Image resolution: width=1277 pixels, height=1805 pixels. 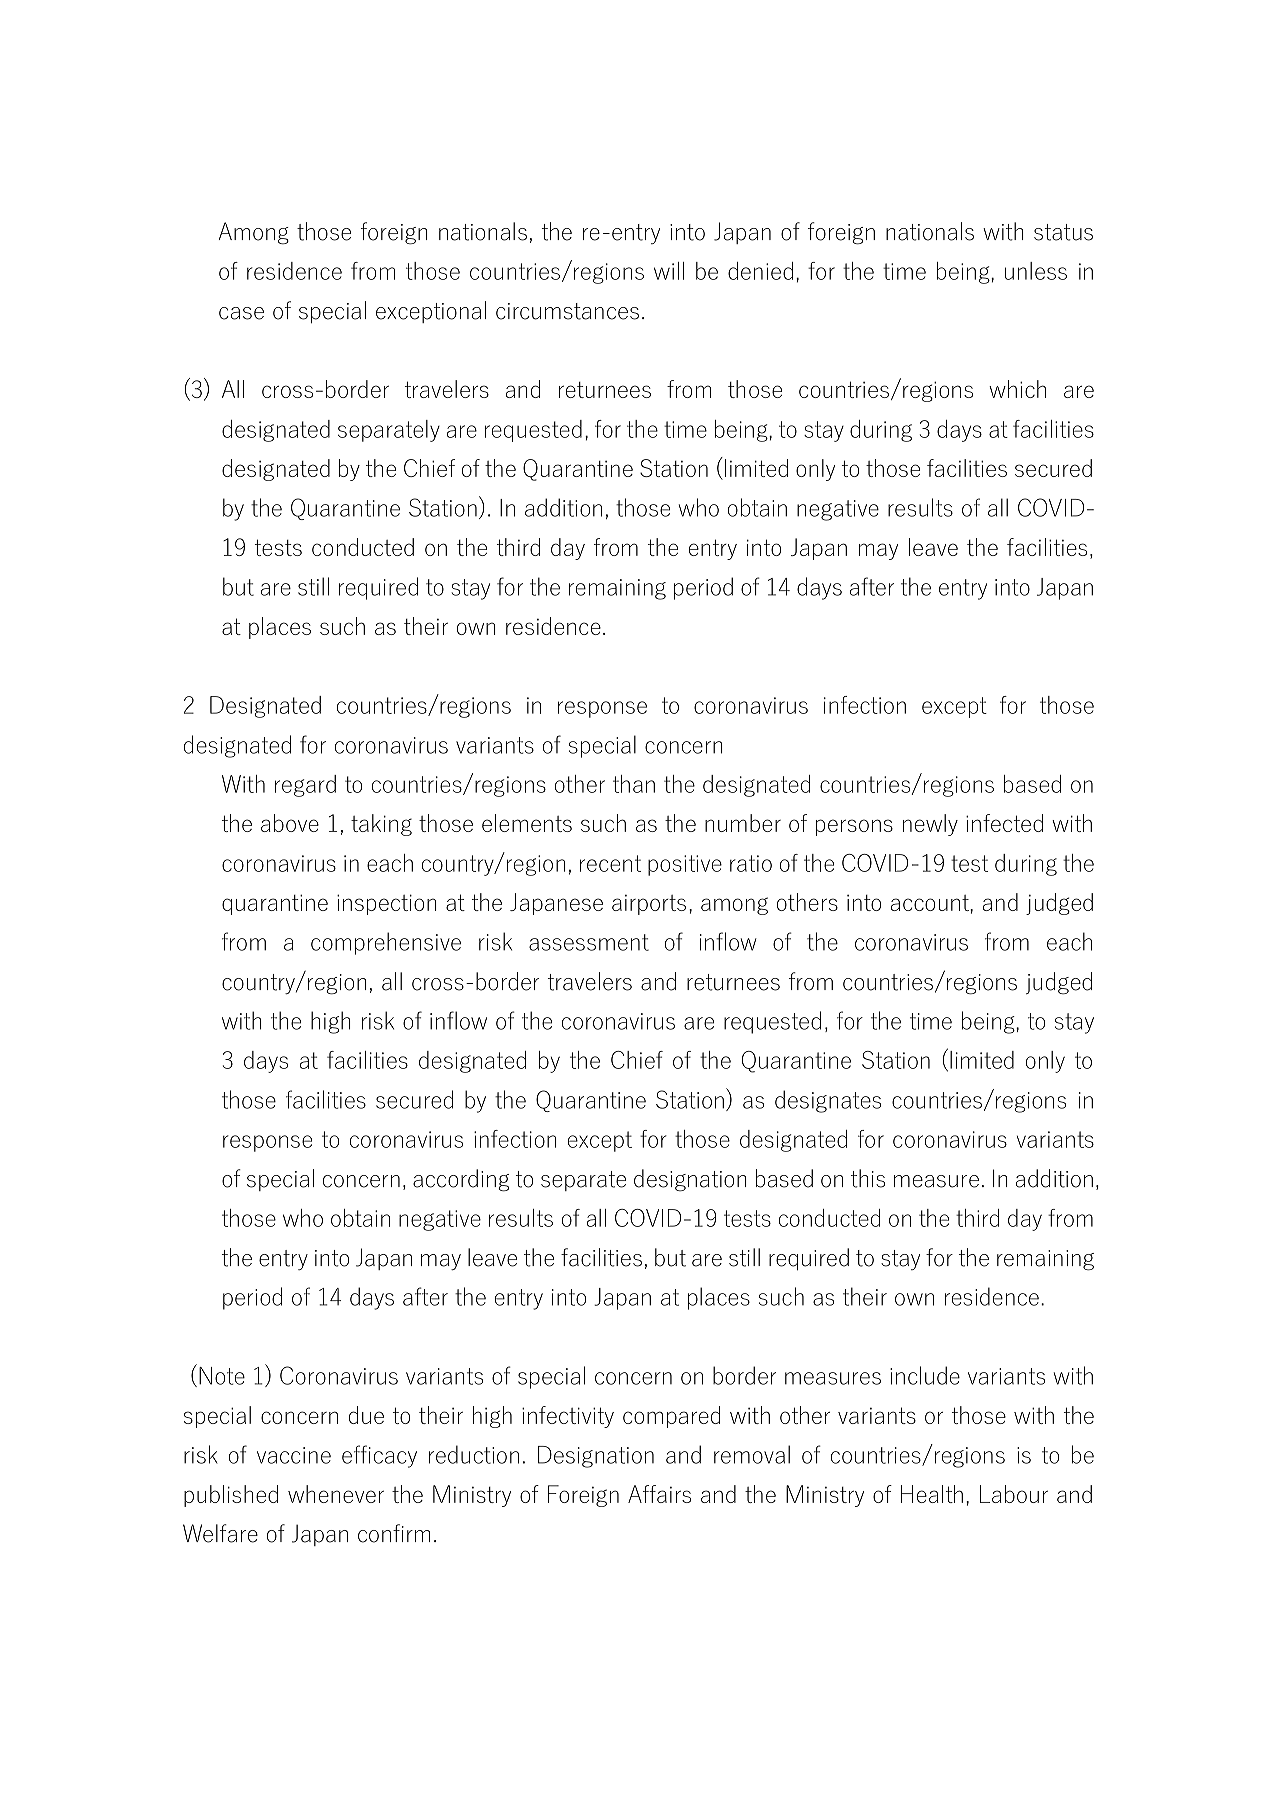 I want to click on case, so click(x=241, y=313).
